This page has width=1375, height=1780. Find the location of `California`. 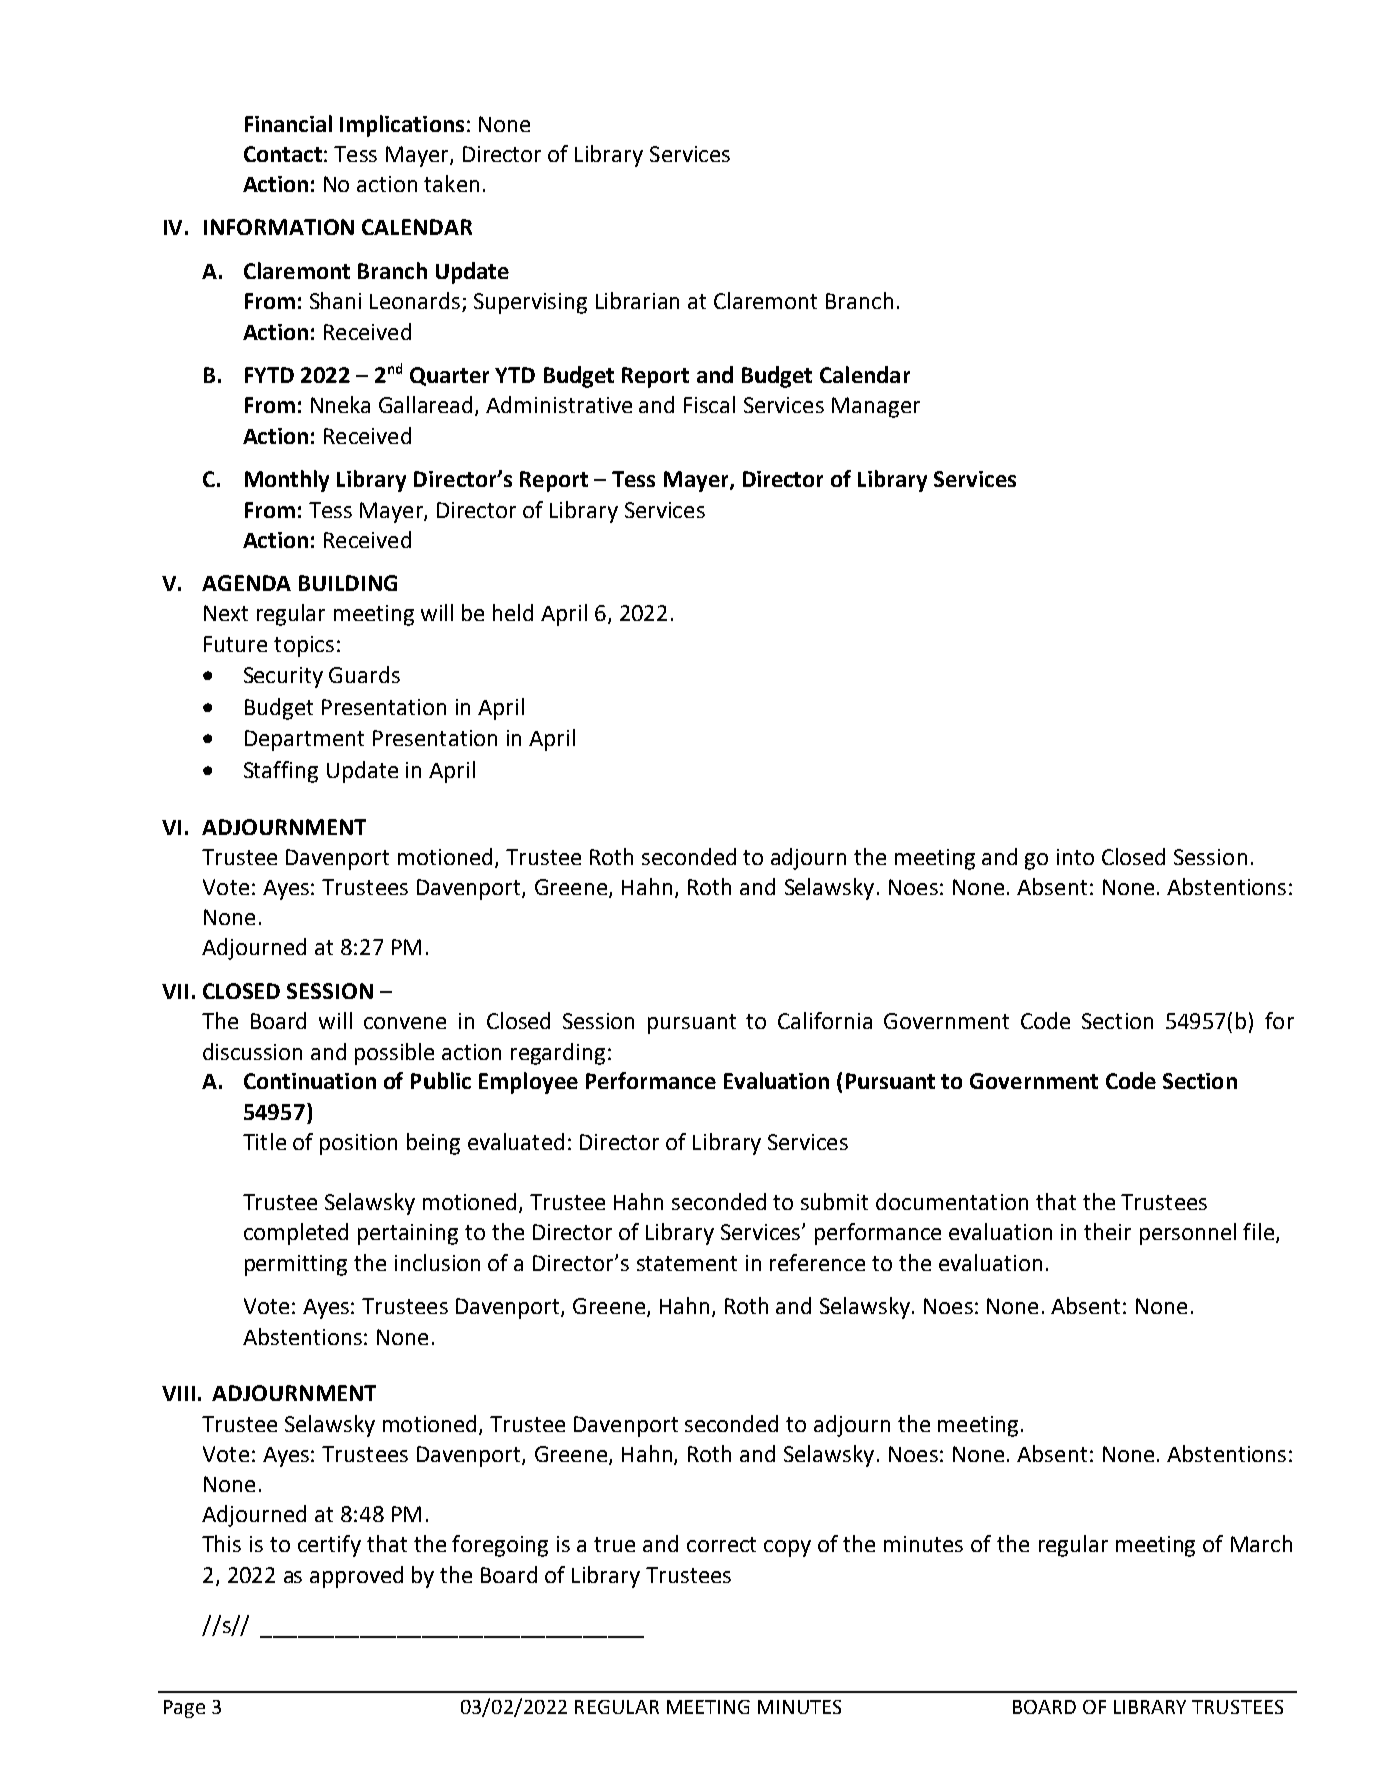

California is located at coordinates (825, 1020).
